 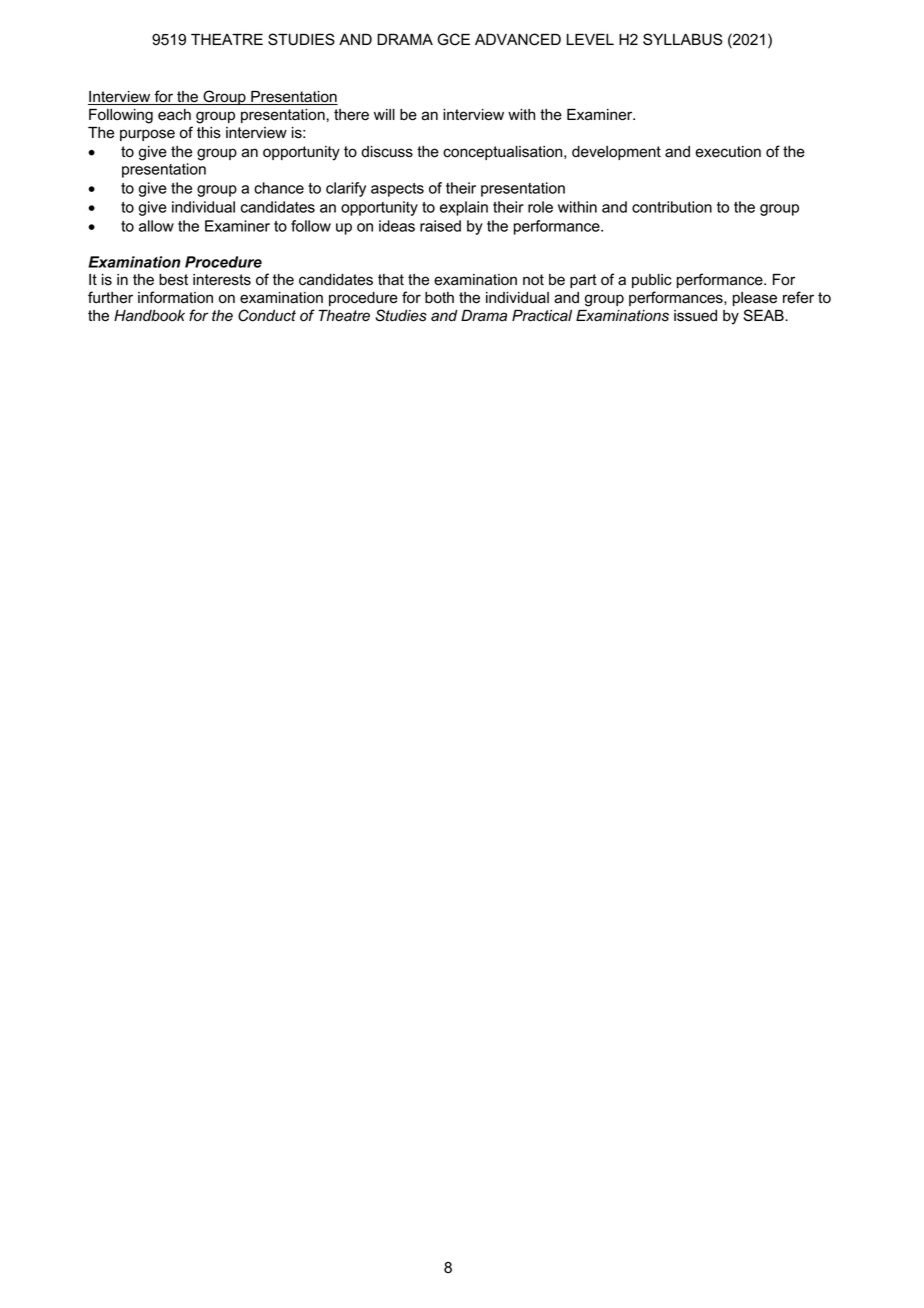 What do you see at coordinates (391, 280) in the screenshot?
I see `that` at bounding box center [391, 280].
